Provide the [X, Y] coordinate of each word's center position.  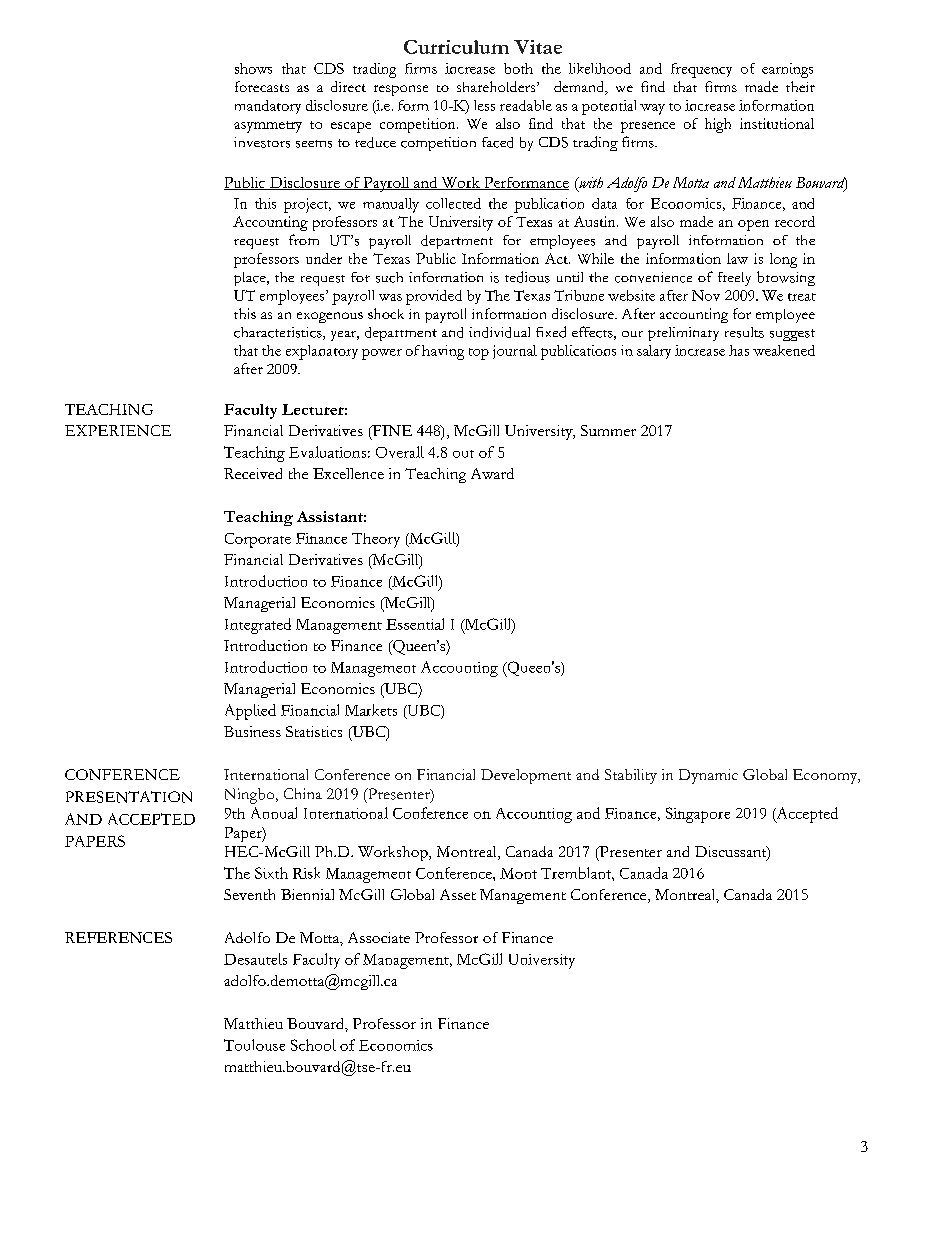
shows [253, 68]
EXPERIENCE [118, 430]
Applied [250, 712]
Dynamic [708, 776]
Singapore [698, 815]
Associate [379, 937]
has [739, 350]
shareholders [497, 86]
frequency [701, 70]
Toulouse [254, 1045]
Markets [371, 710]
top [479, 354]
